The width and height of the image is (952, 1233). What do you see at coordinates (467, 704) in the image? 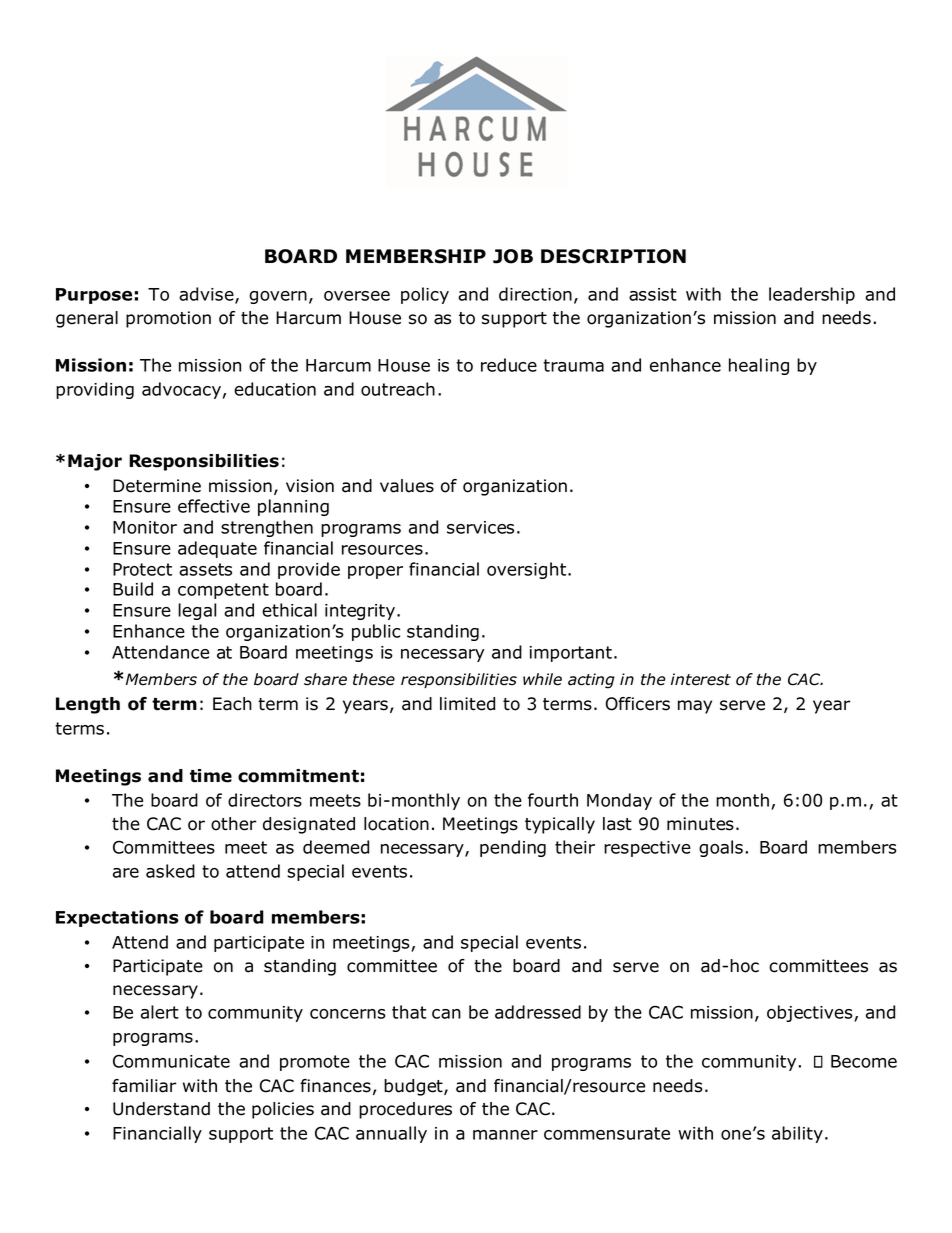
I see `limited` at bounding box center [467, 704].
